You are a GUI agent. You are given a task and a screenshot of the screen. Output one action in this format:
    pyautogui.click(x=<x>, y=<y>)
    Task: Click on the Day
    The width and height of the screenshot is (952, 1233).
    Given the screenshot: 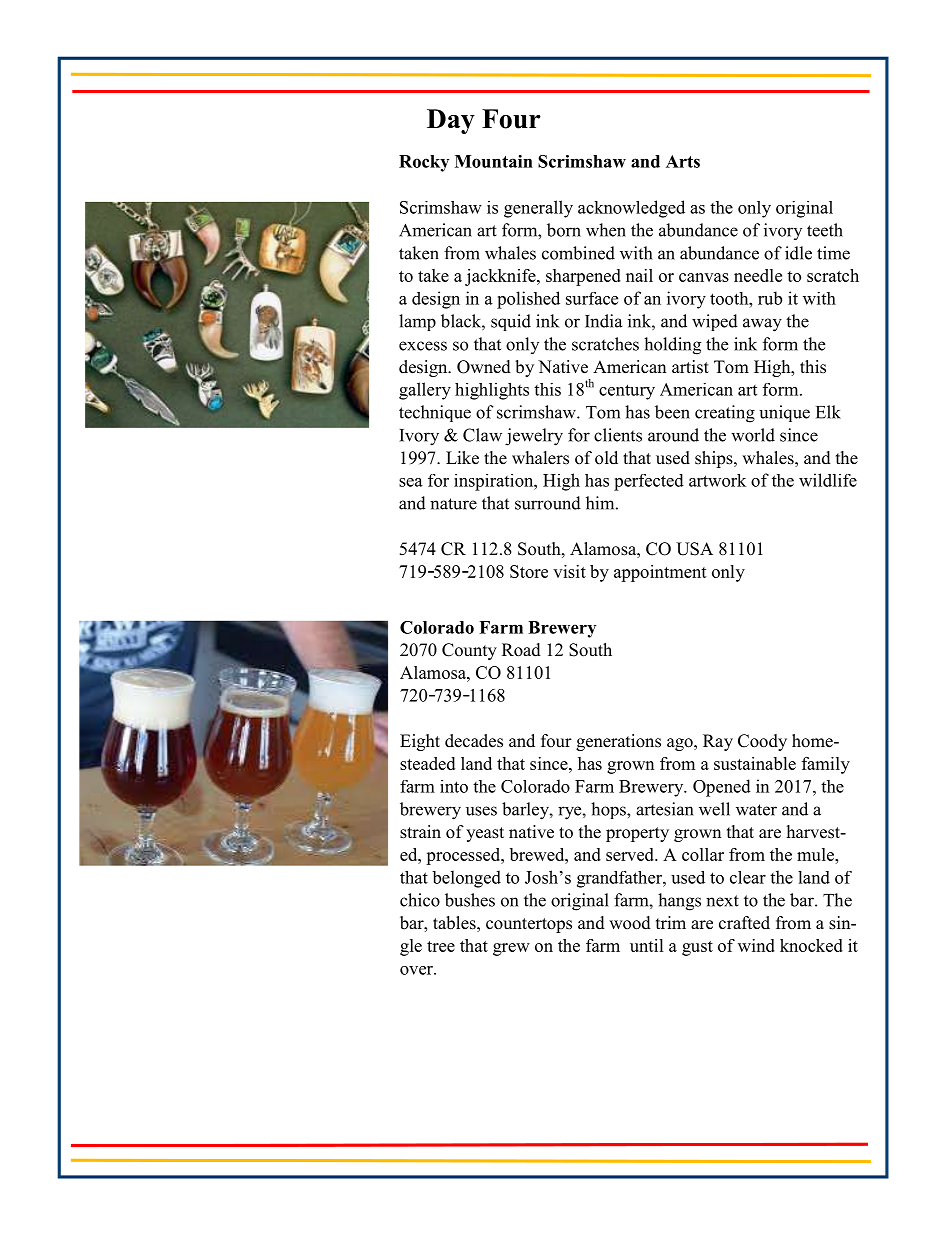 What is the action you would take?
    pyautogui.click(x=451, y=121)
